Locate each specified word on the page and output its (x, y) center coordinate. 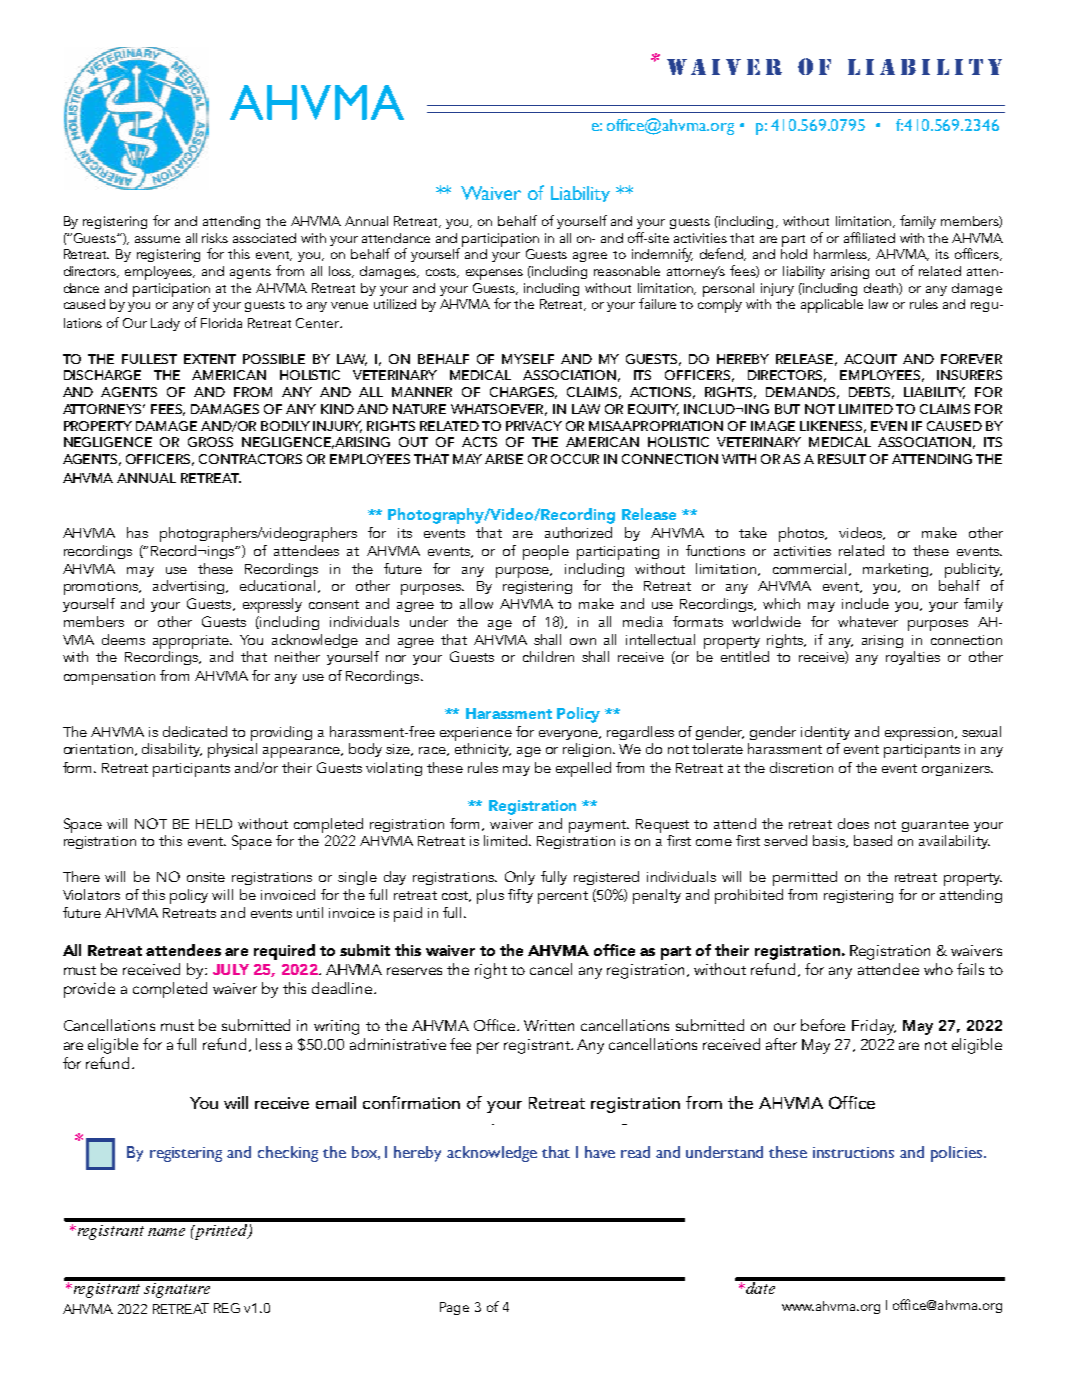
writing (336, 1027)
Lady (165, 324)
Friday (874, 1027)
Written (549, 1025)
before (823, 1025)
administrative (398, 1044)
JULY (231, 969)
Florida (221, 323)
